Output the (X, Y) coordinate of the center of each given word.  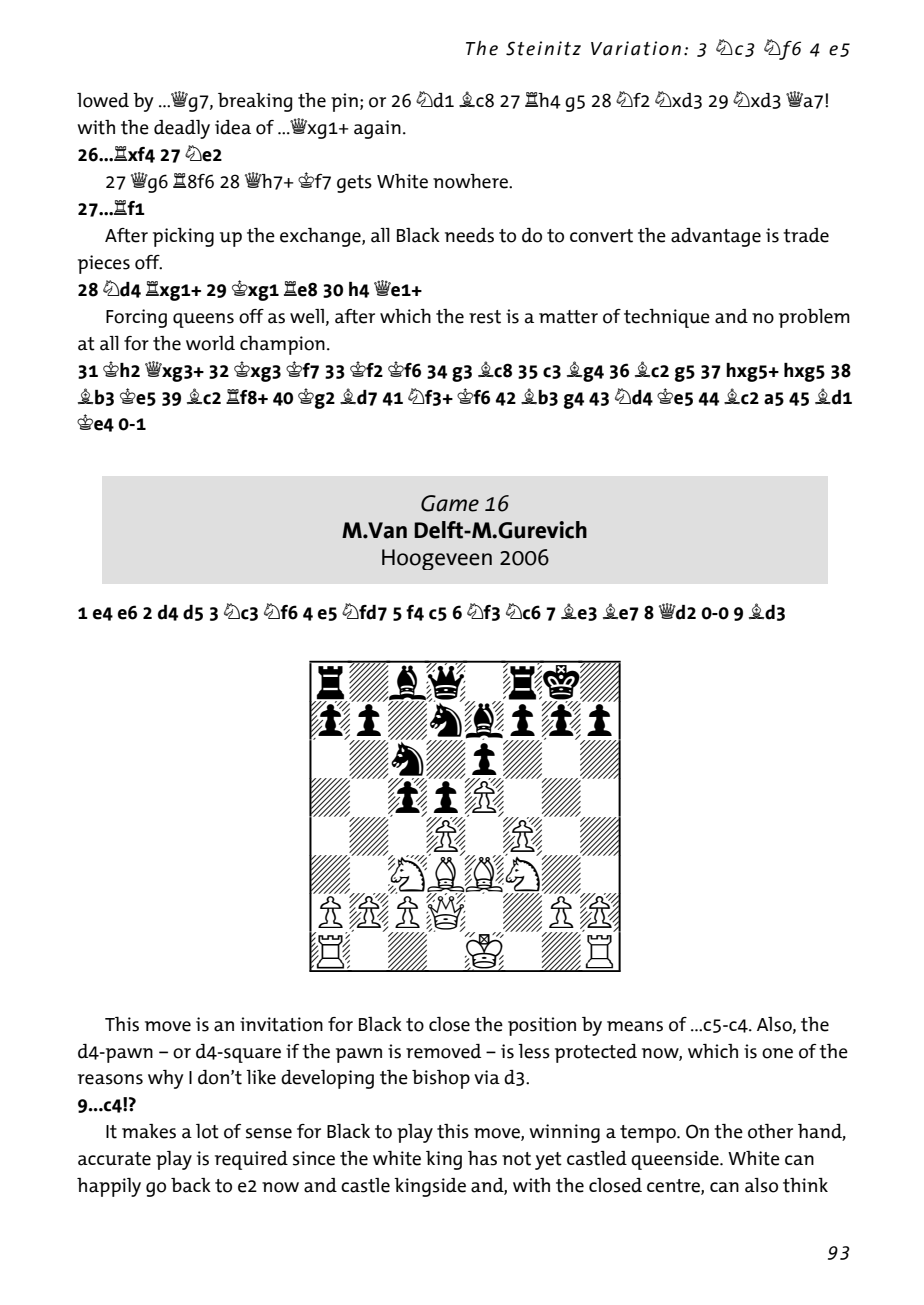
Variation (636, 48)
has (482, 1158)
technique (667, 318)
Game (450, 503)
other (770, 1131)
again (377, 129)
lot (207, 1131)
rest (485, 317)
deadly (182, 129)
